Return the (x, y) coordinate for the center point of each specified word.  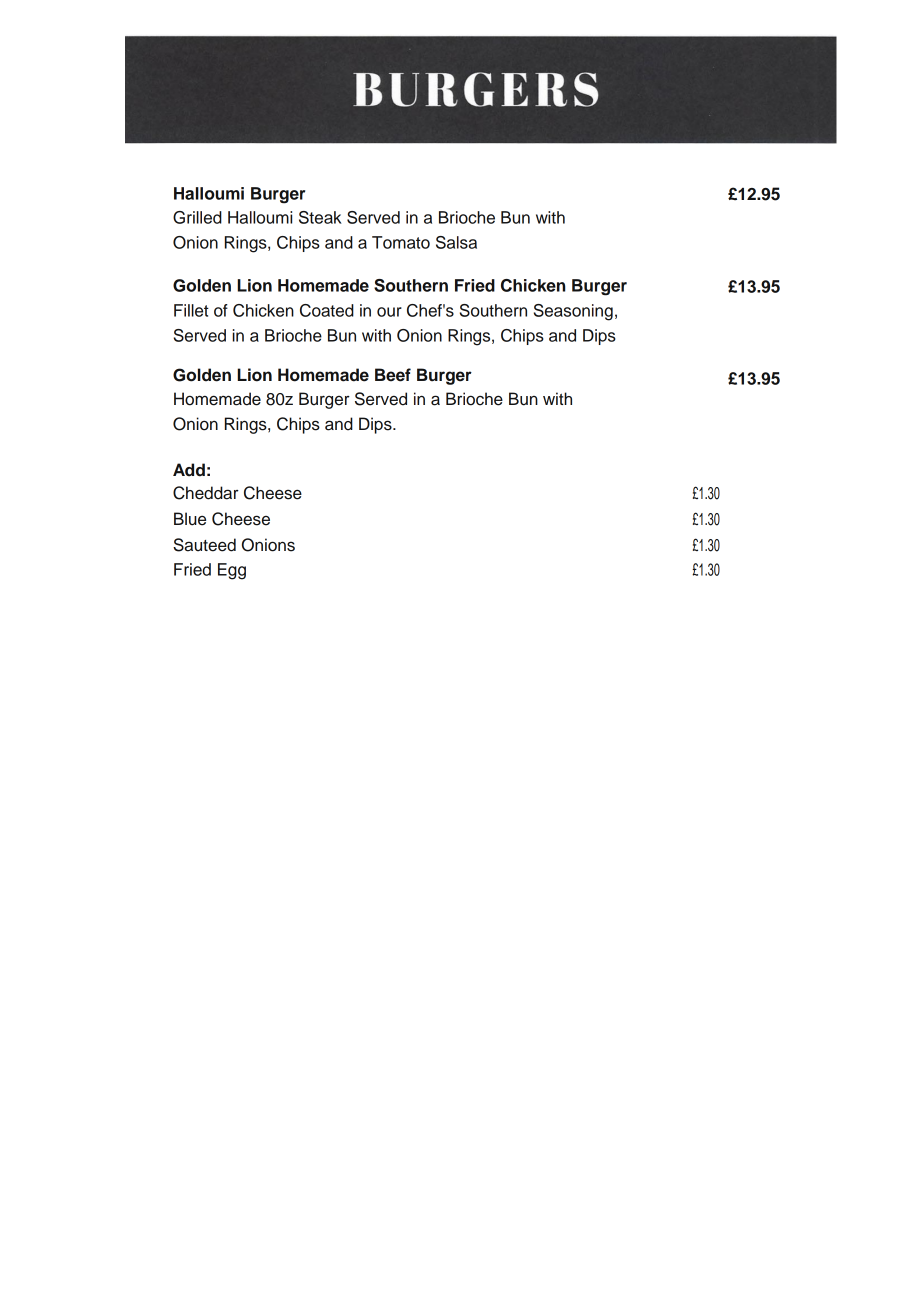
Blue (190, 519)
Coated (327, 310)
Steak (320, 217)
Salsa (456, 242)
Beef (393, 375)
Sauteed (204, 545)
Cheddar (206, 493)
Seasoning (573, 312)
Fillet (191, 310)
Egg (232, 571)
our (389, 312)
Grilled (197, 217)
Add (189, 470)
